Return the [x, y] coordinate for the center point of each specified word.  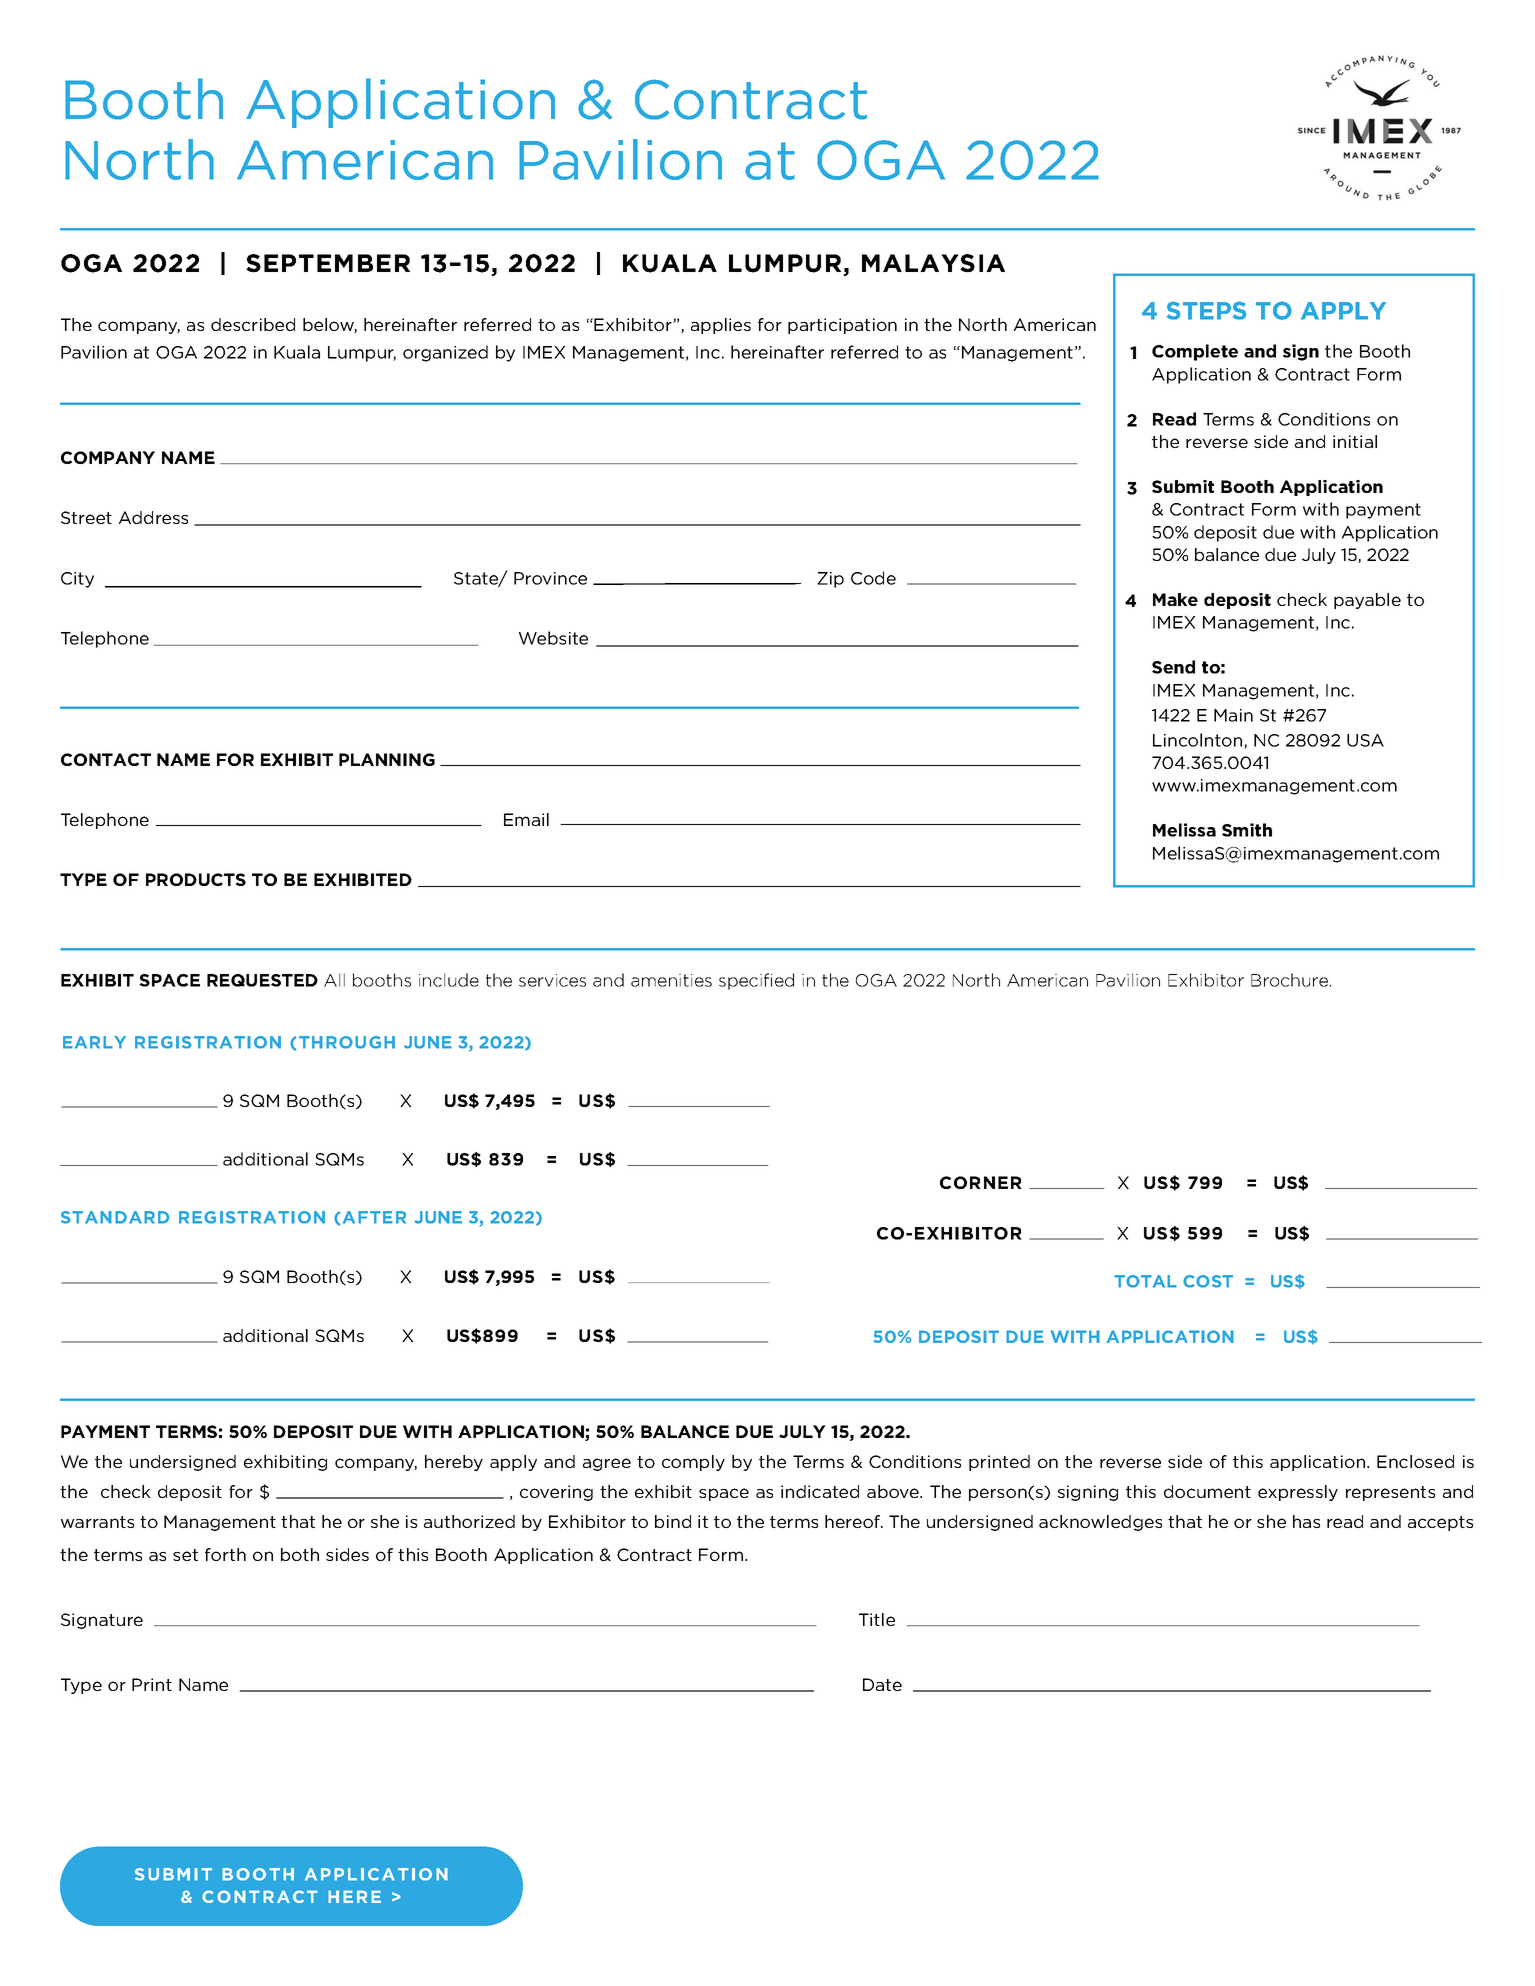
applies [721, 326]
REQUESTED [262, 980]
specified [756, 981]
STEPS [1207, 310]
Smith [1247, 830]
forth [225, 1554]
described [253, 324]
